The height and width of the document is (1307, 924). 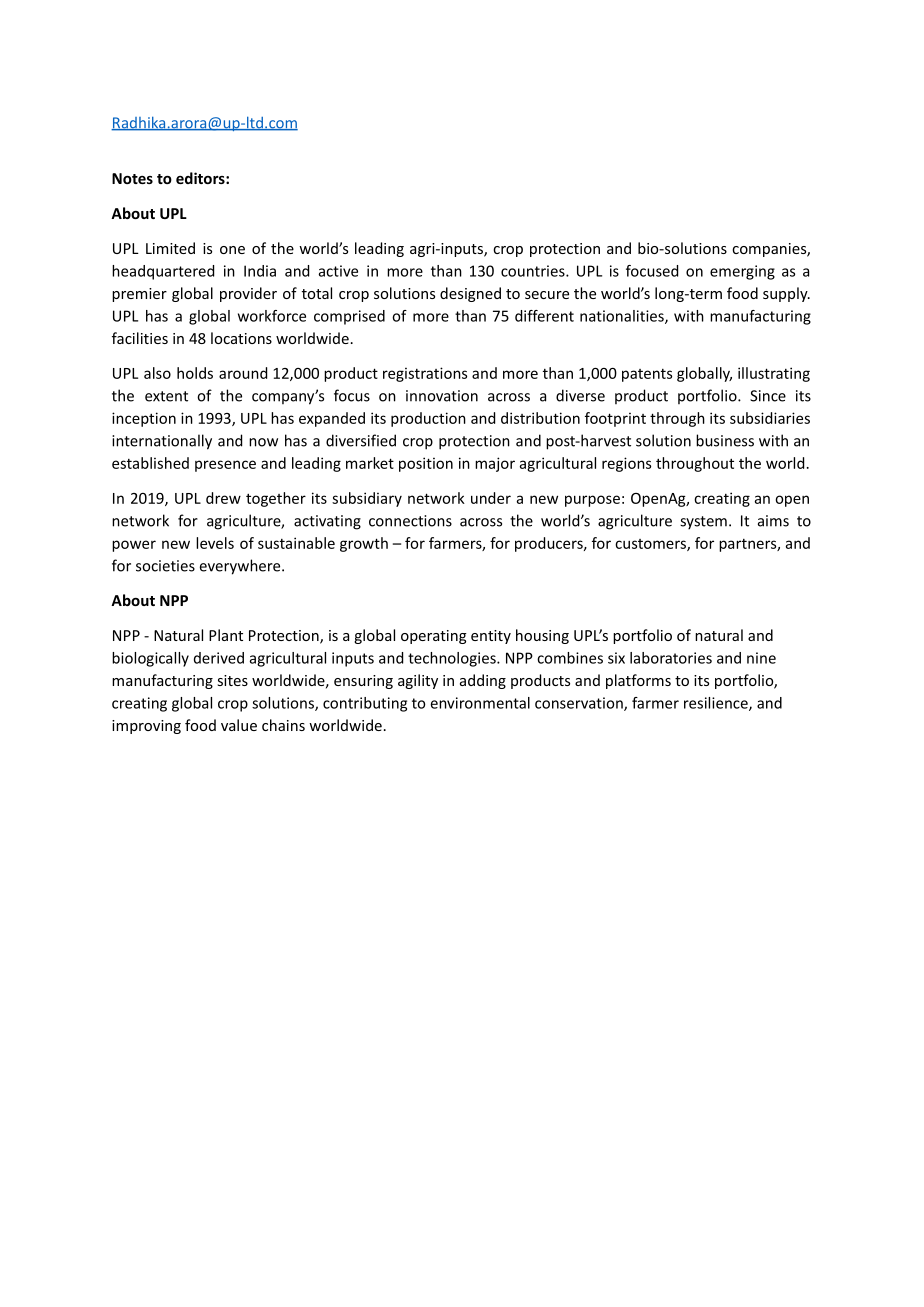 I want to click on Notes, so click(x=132, y=178).
